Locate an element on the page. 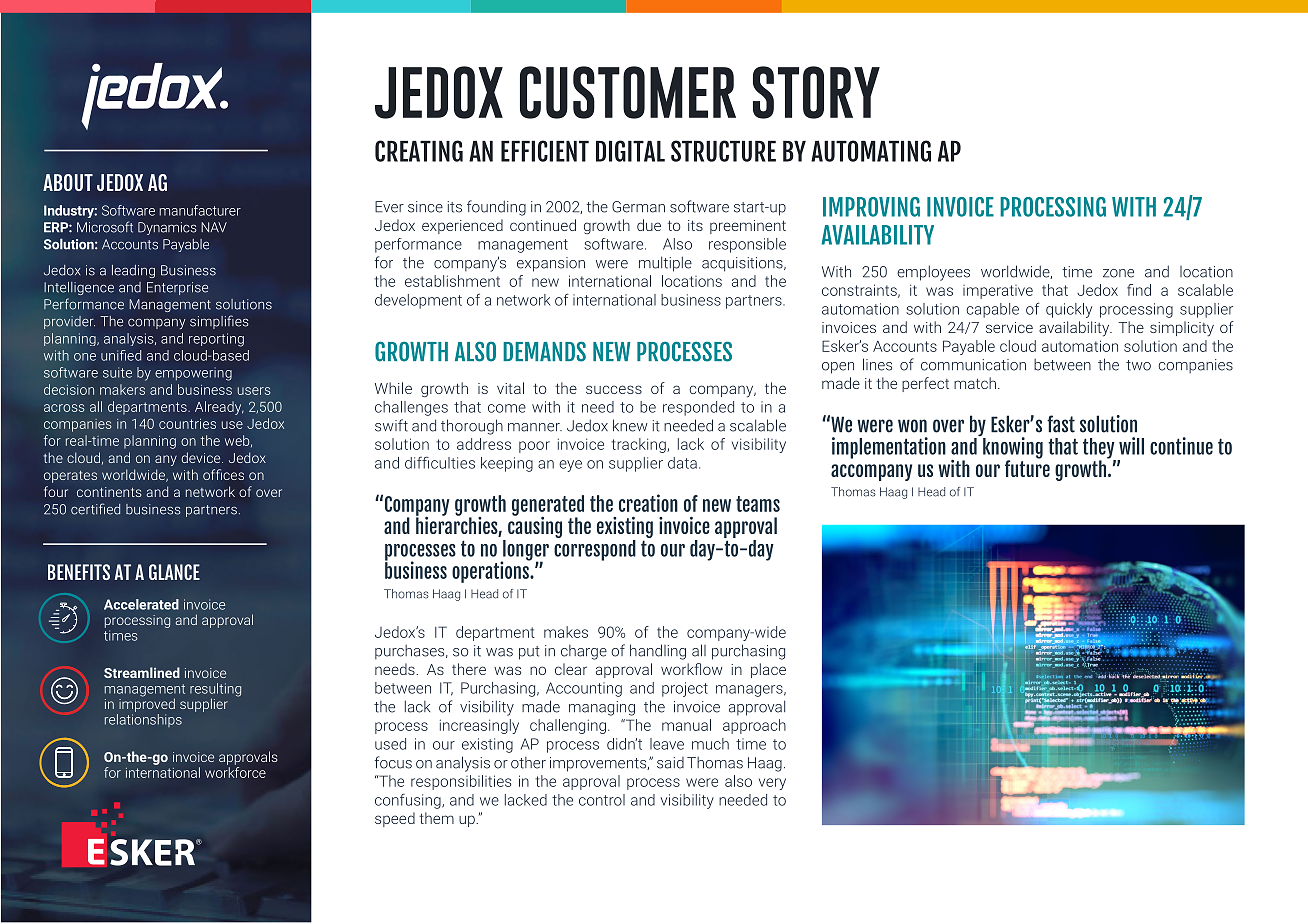  control is located at coordinates (602, 800).
